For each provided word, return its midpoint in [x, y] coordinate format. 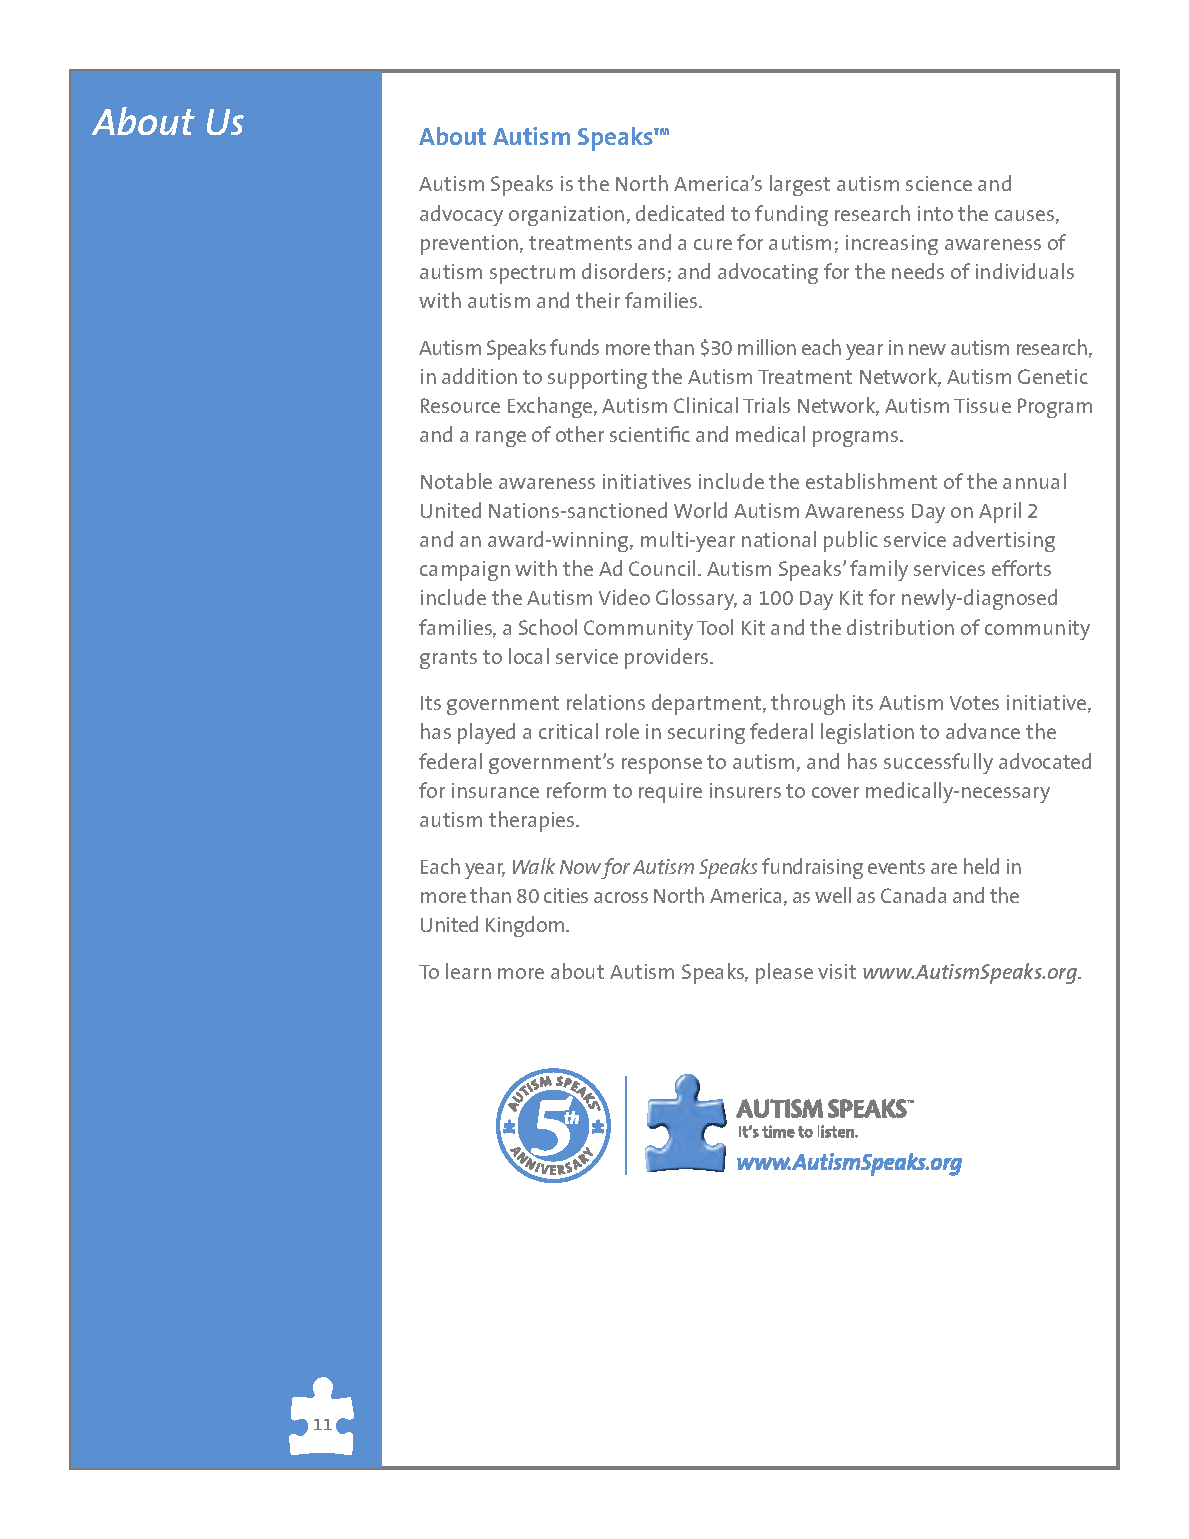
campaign [465, 571]
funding [791, 215]
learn [468, 971]
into [935, 213]
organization [566, 216]
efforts [1021, 568]
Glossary [696, 599]
